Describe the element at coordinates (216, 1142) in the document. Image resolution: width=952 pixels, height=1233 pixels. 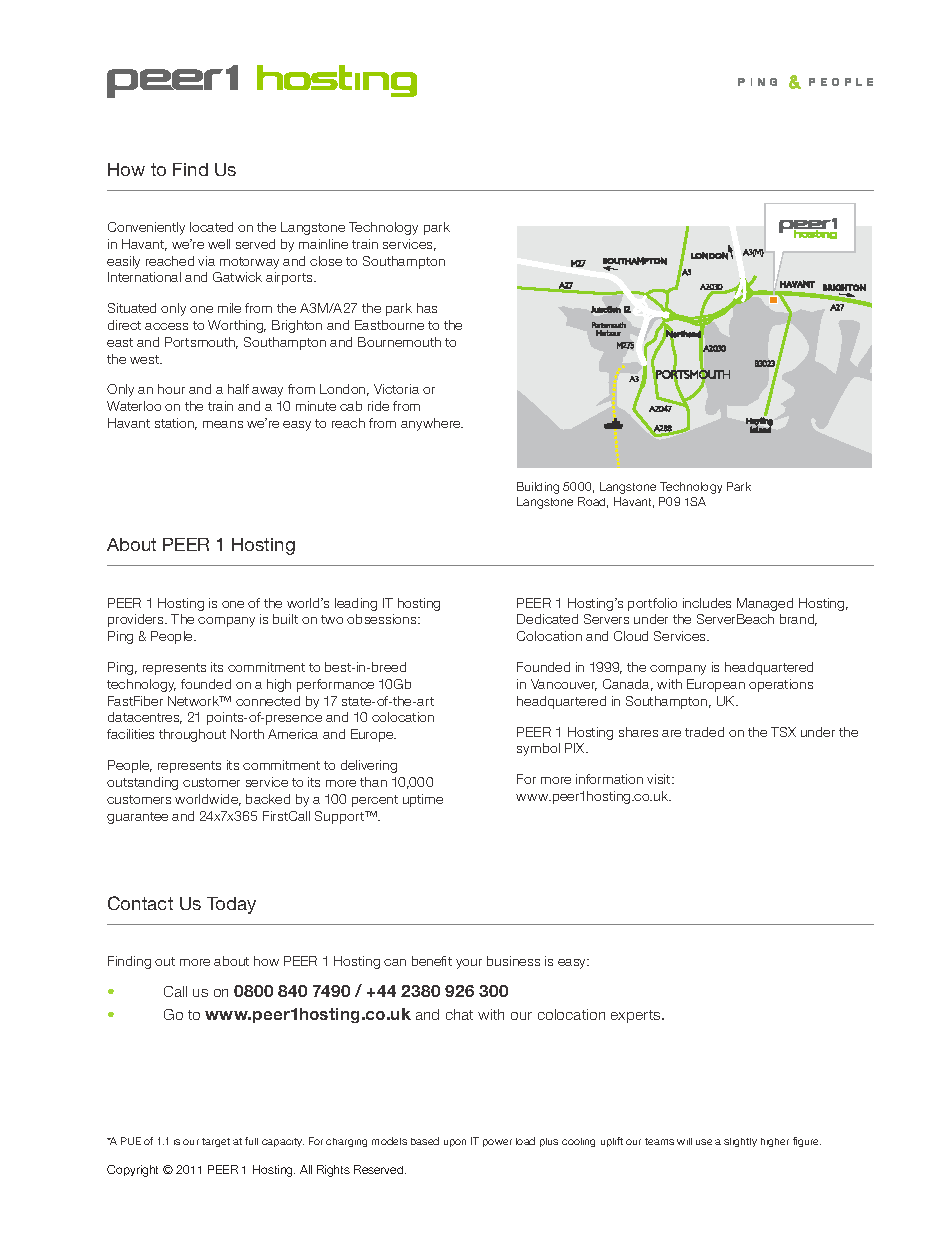
I see `target` at that location.
